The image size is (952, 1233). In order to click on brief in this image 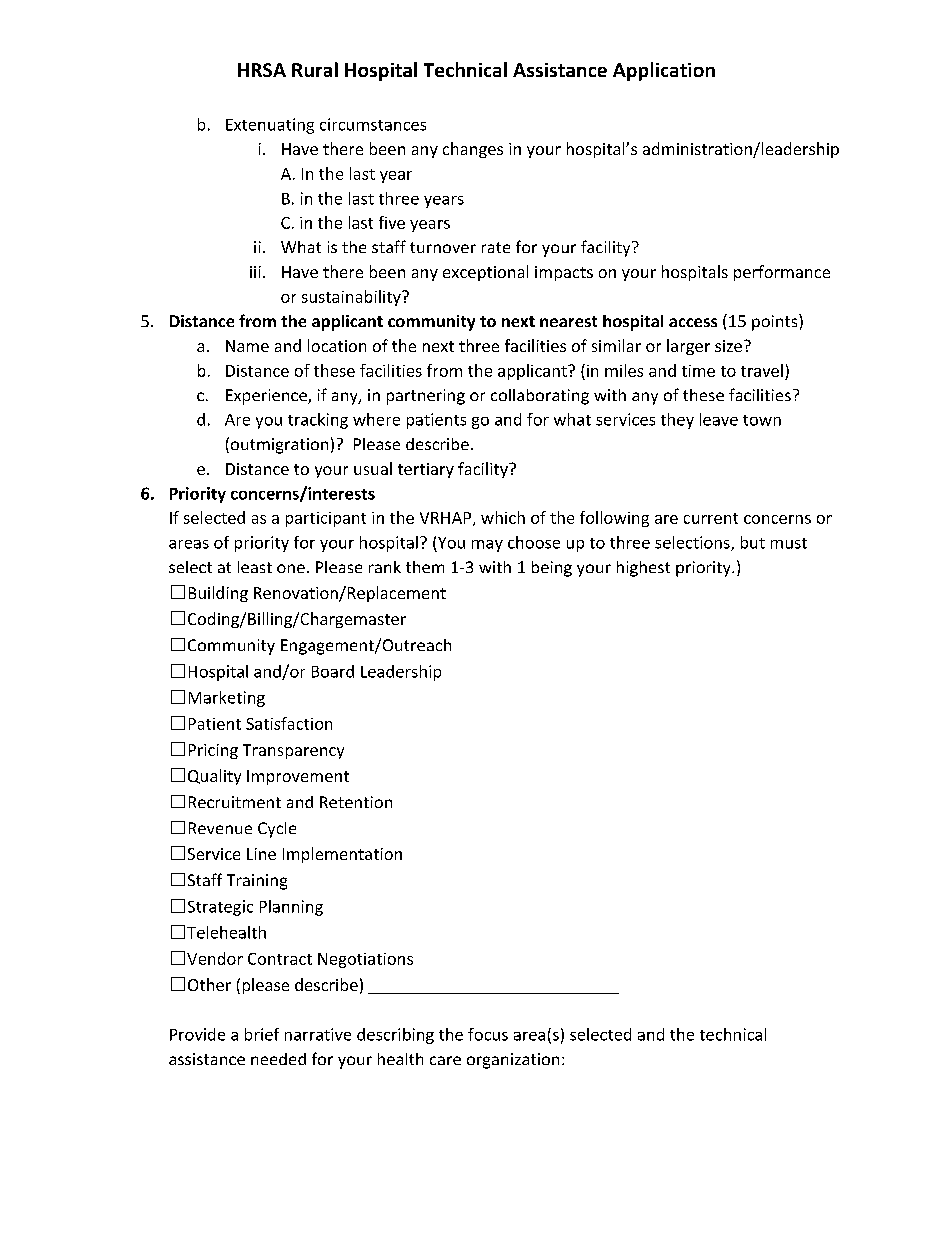, I will do `click(262, 1034)`.
